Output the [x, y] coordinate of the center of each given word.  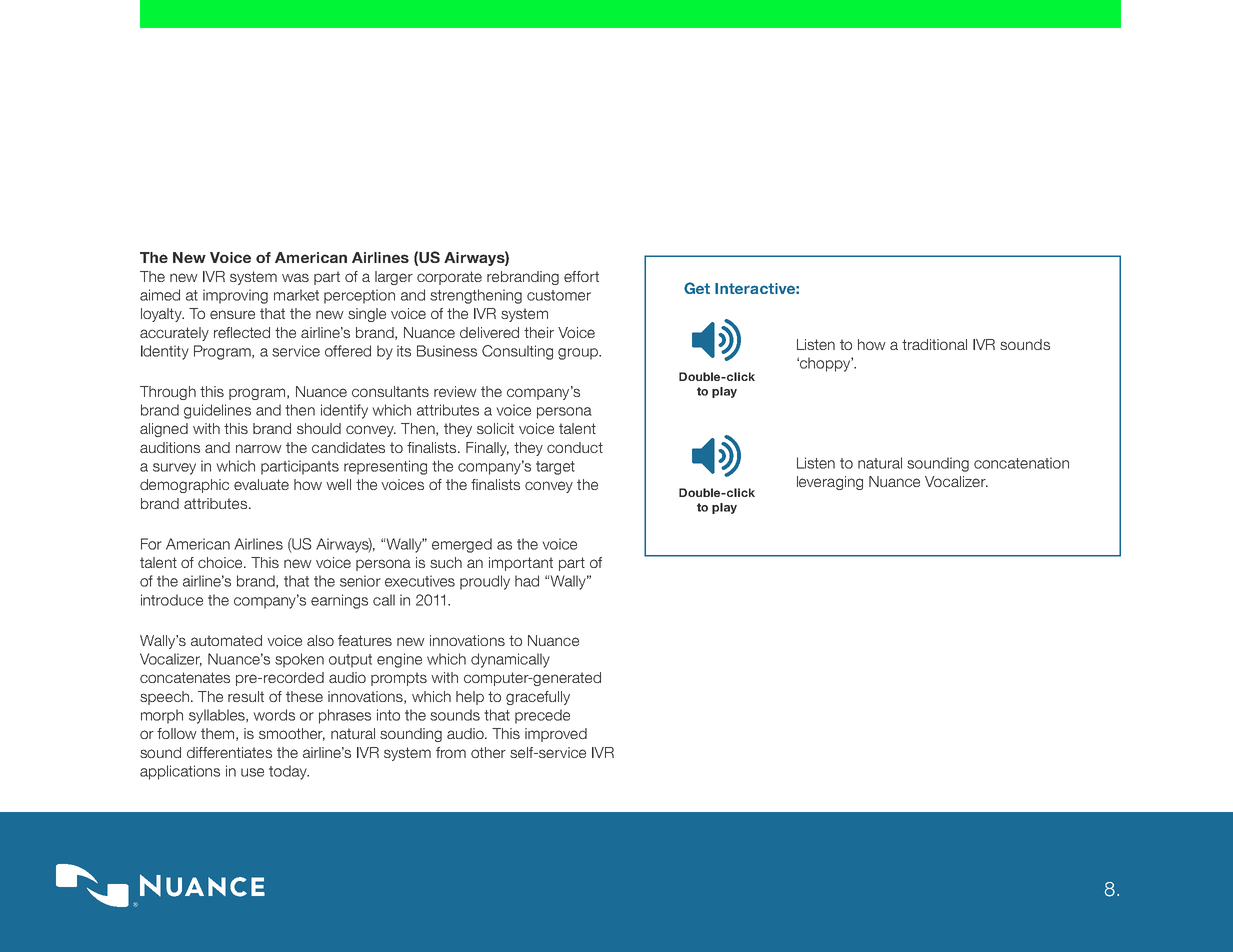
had [527, 581]
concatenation [1021, 463]
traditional [934, 344]
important [521, 564]
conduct [575, 447]
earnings [339, 601]
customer [559, 295]
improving [235, 296]
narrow [259, 448]
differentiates [229, 752]
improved [556, 735]
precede [542, 716]
